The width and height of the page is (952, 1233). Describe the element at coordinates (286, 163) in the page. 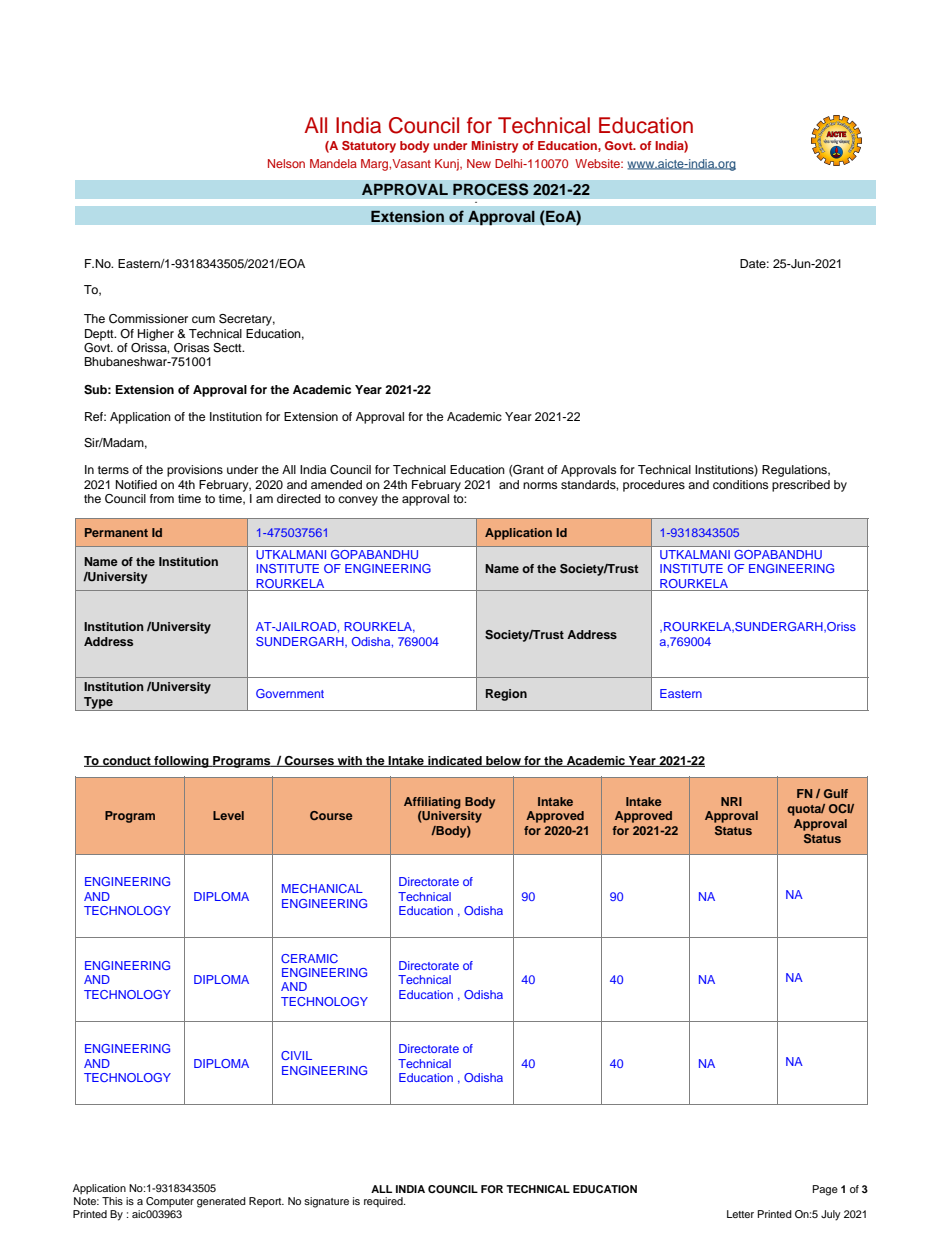

I see `Nelson` at that location.
